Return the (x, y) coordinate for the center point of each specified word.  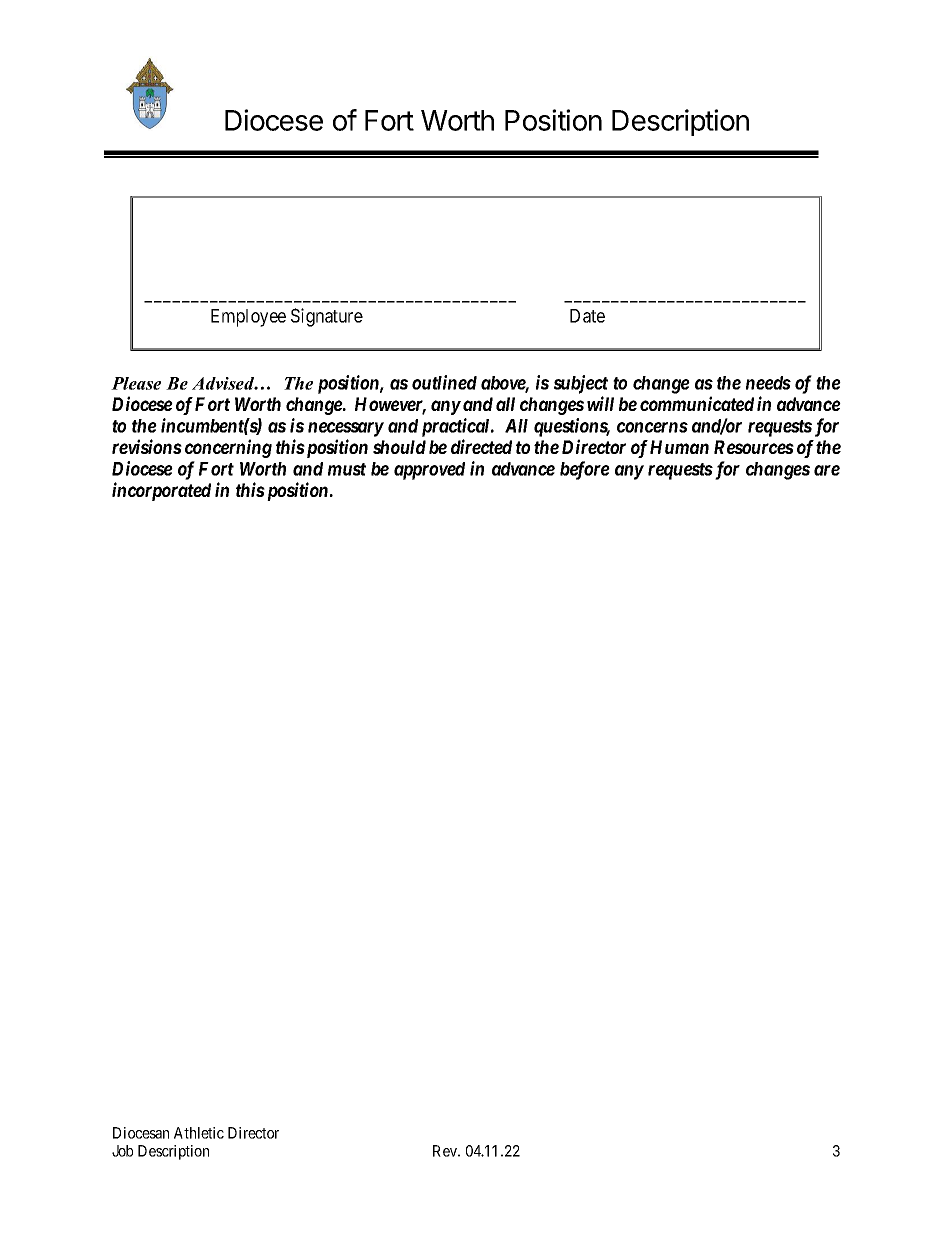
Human (679, 447)
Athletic (199, 1133)
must (347, 469)
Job (122, 1151)
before (585, 470)
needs (768, 383)
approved (429, 471)
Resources (754, 447)
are (827, 470)
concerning (228, 448)
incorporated (161, 491)
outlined (444, 382)
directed (481, 446)
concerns (652, 427)
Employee (248, 318)
